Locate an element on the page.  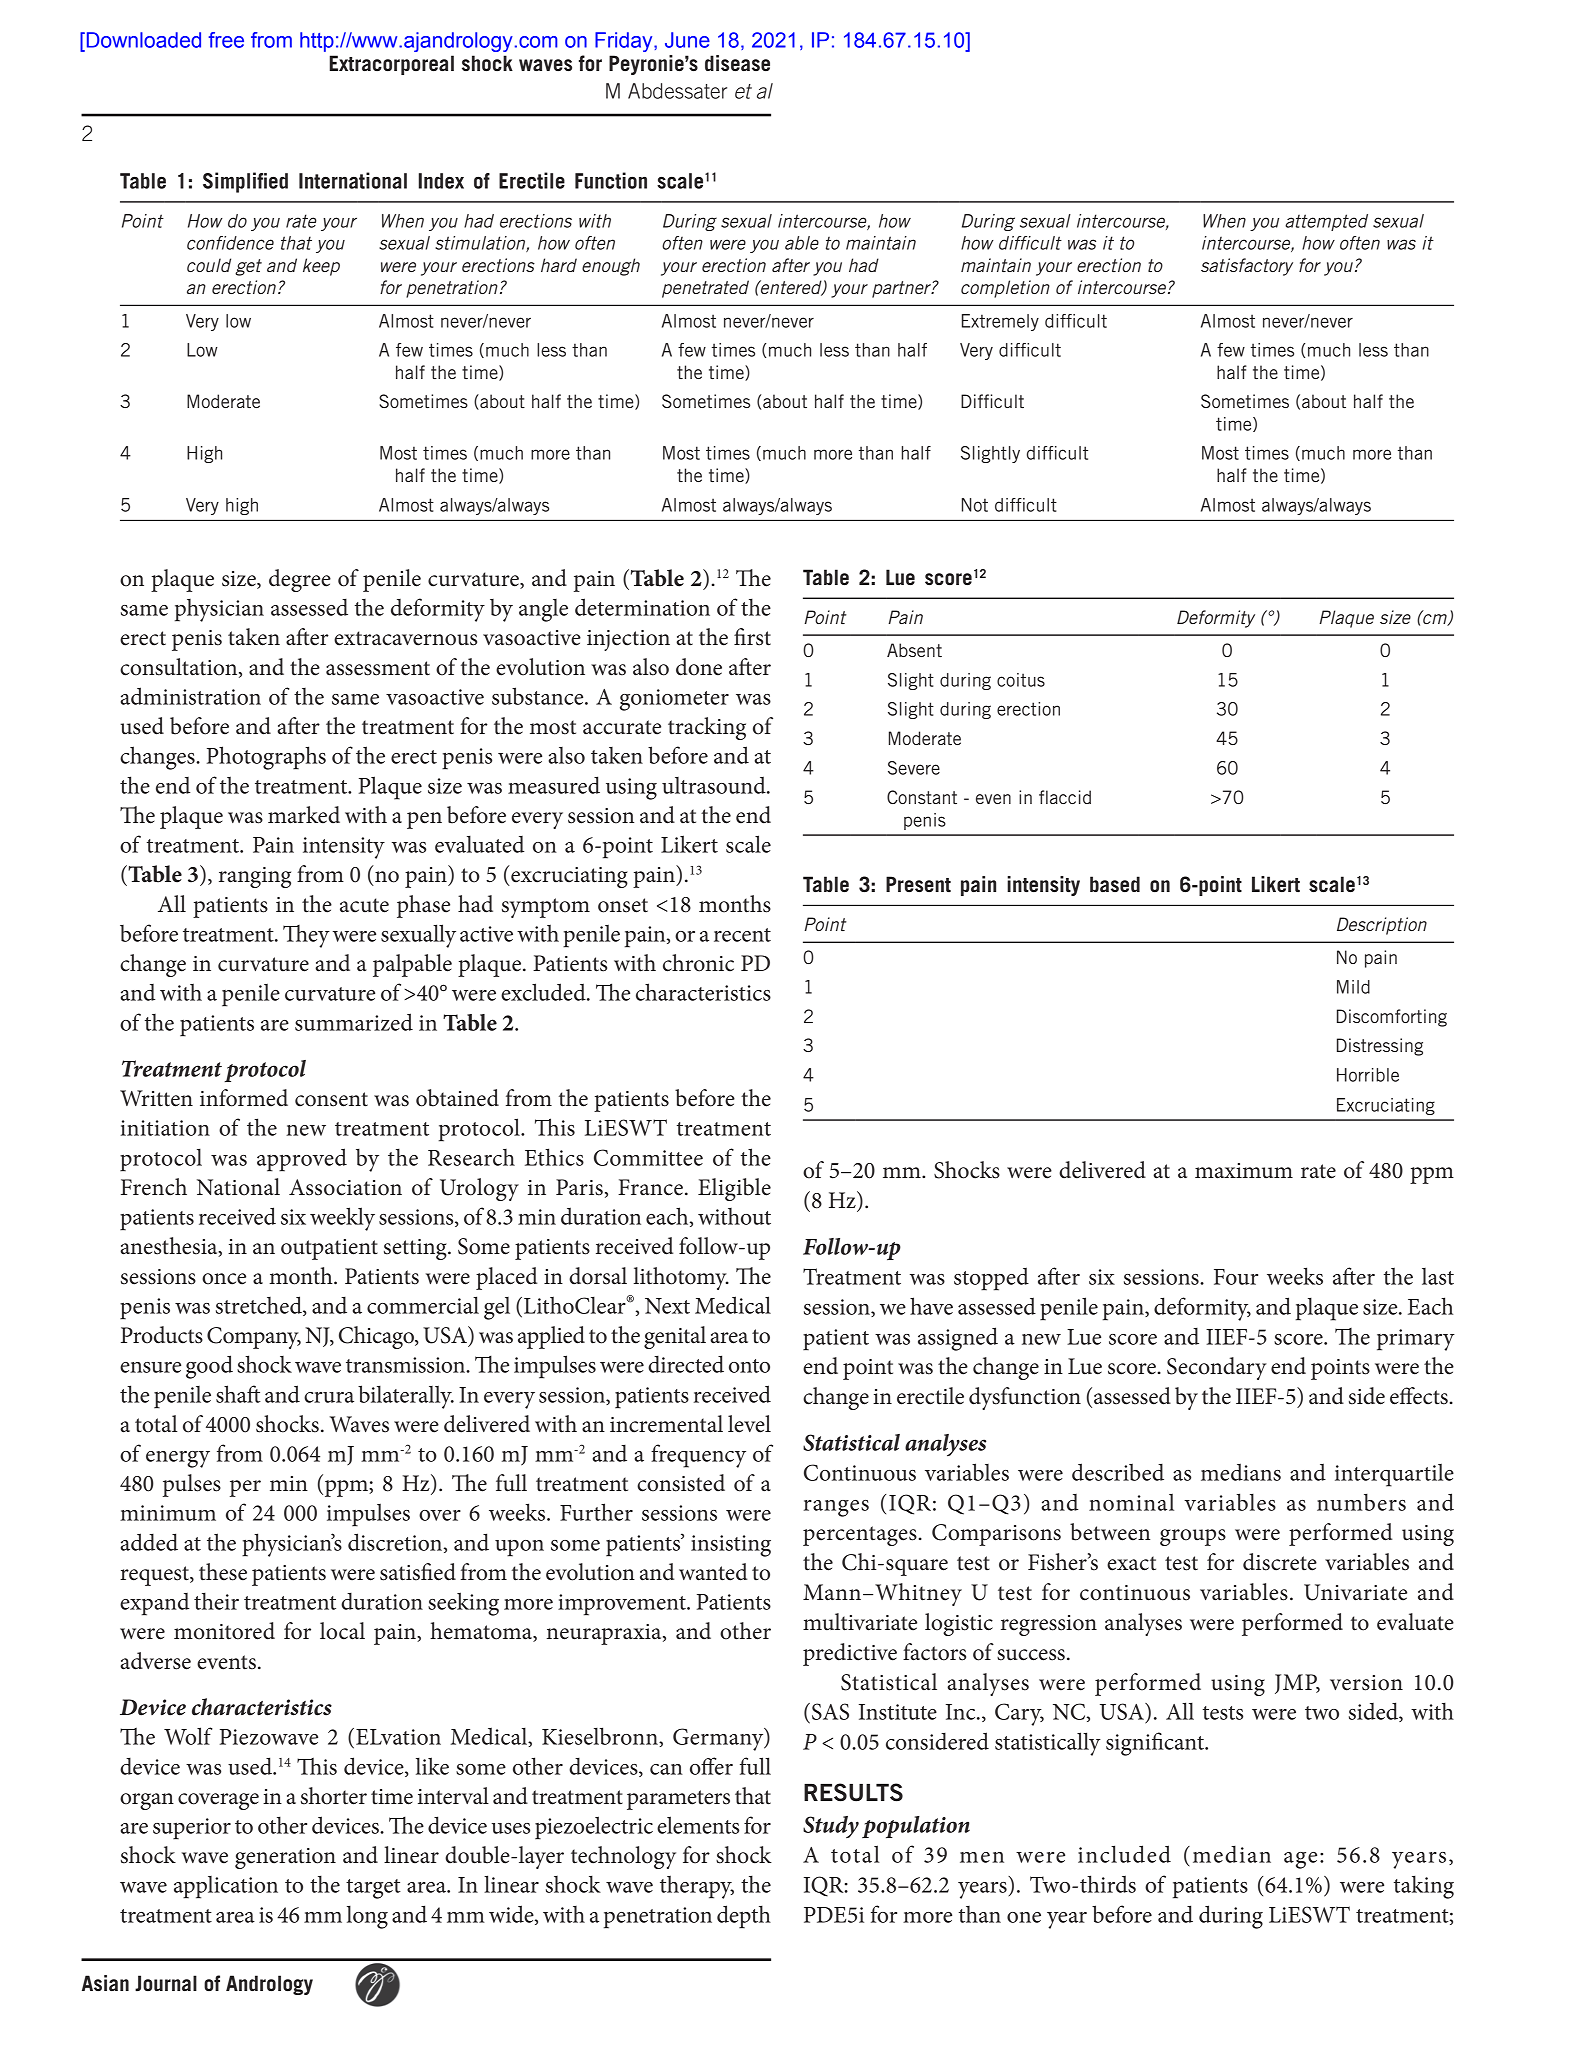
chronic is located at coordinates (698, 963).
